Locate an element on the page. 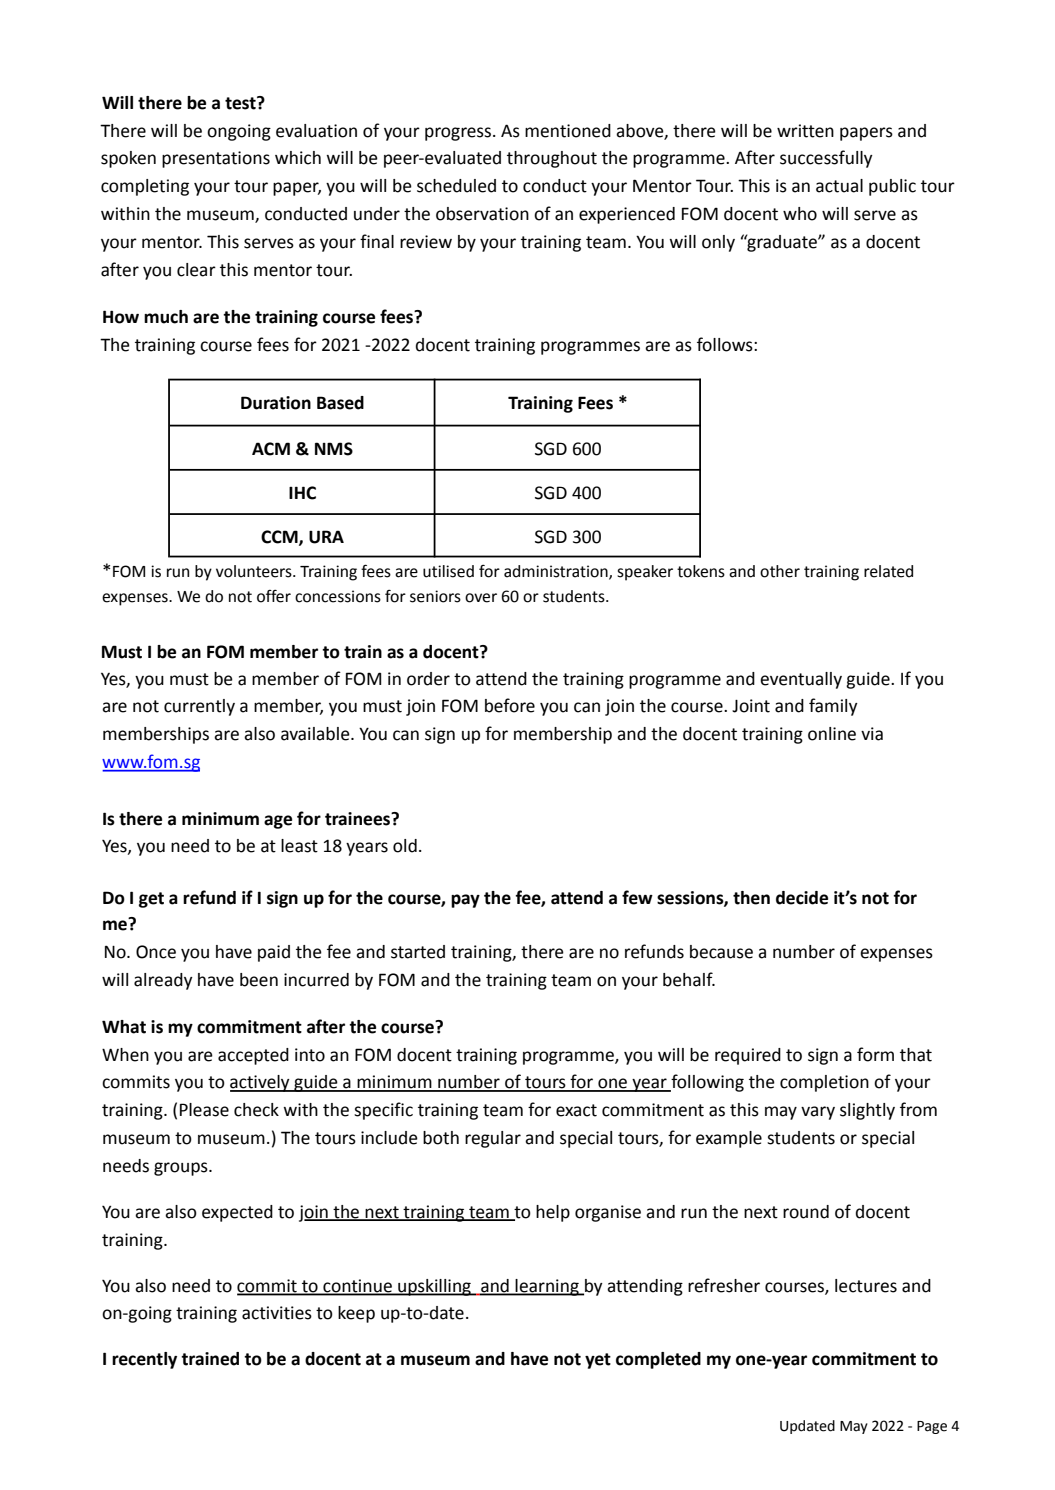  before is located at coordinates (510, 705).
